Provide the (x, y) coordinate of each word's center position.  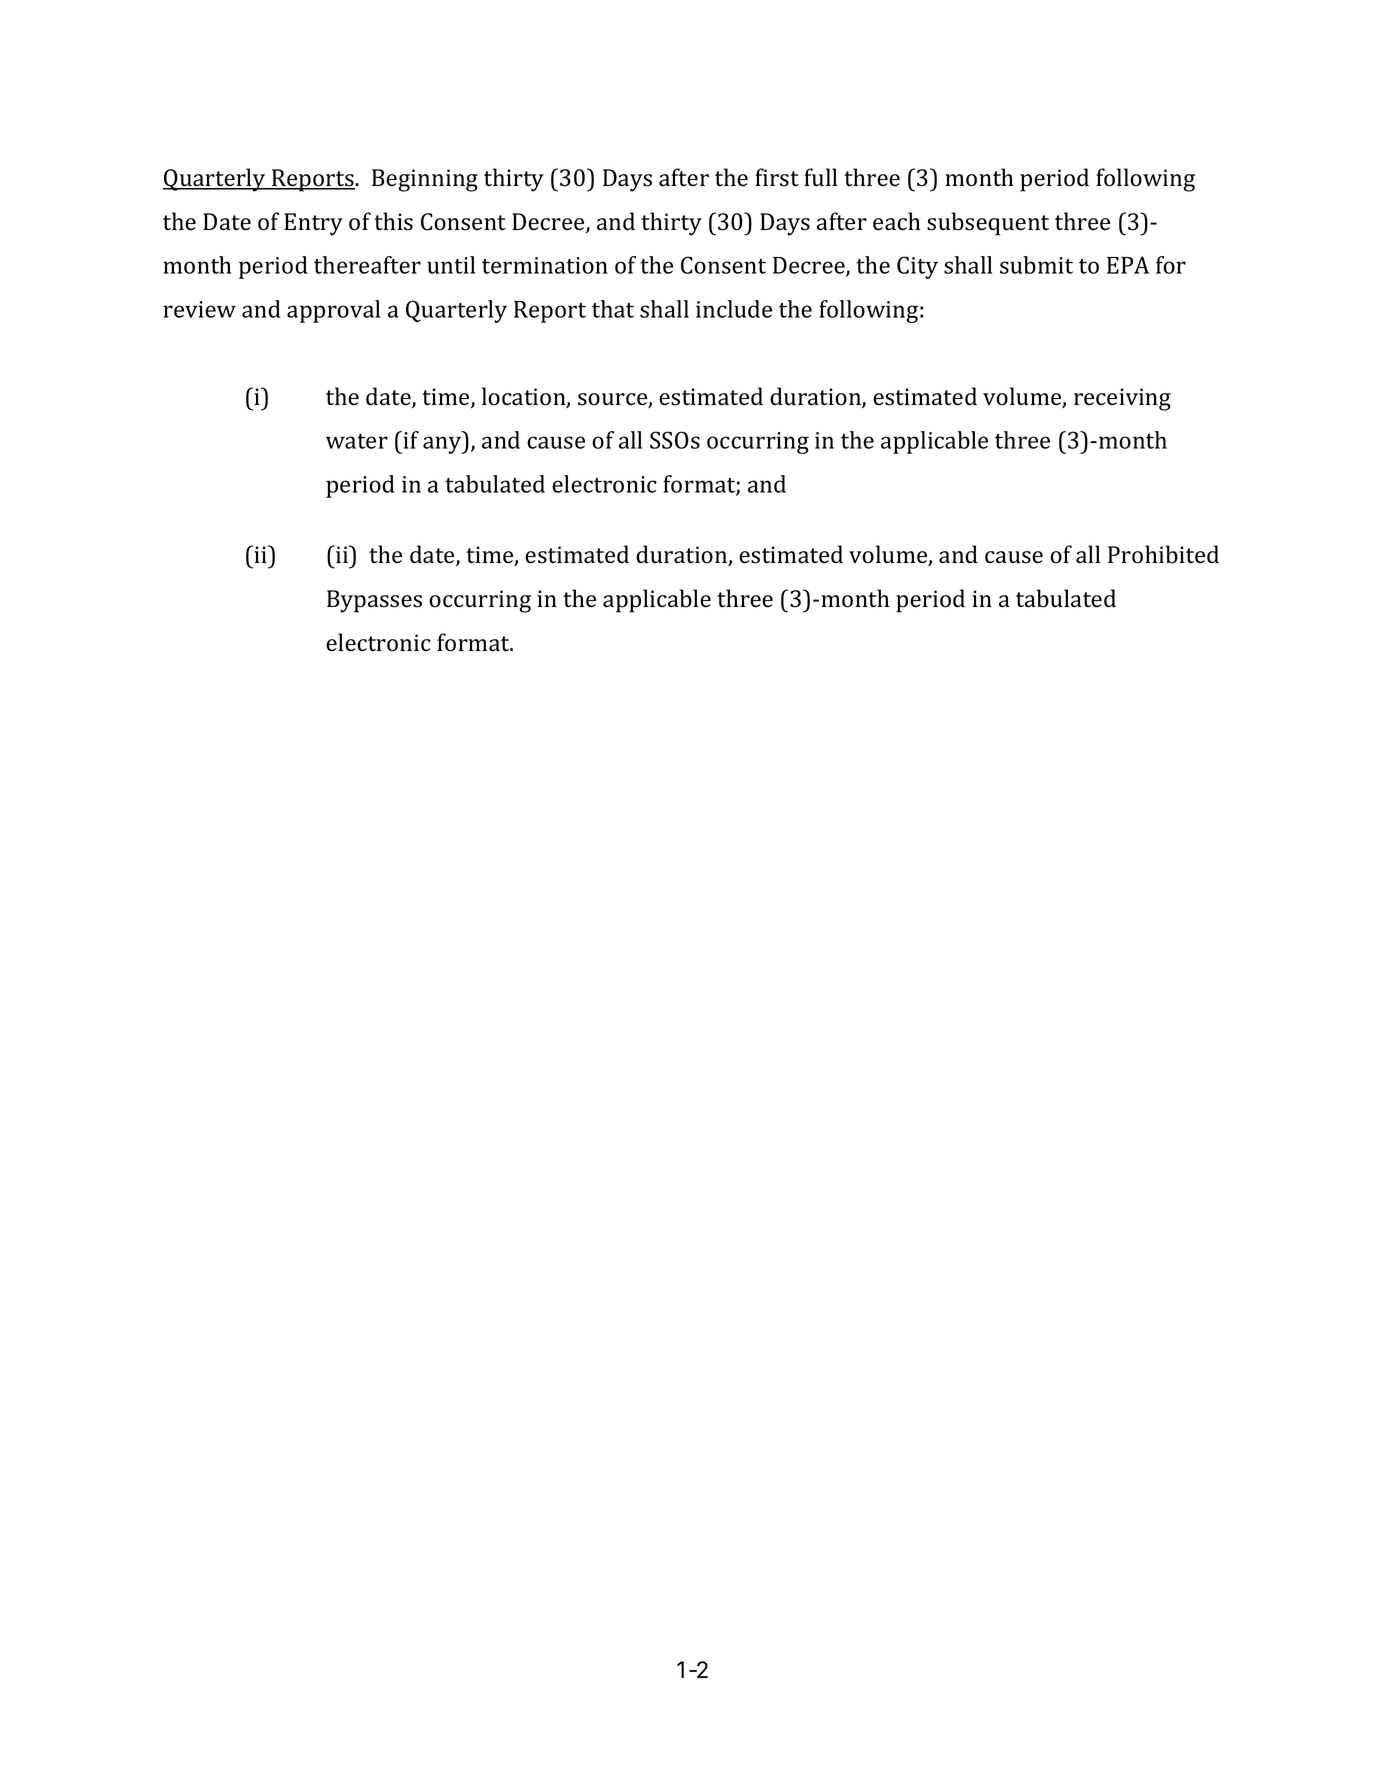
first (777, 177)
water (357, 441)
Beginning (425, 180)
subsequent (988, 224)
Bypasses (374, 601)
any (443, 445)
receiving (1122, 399)
